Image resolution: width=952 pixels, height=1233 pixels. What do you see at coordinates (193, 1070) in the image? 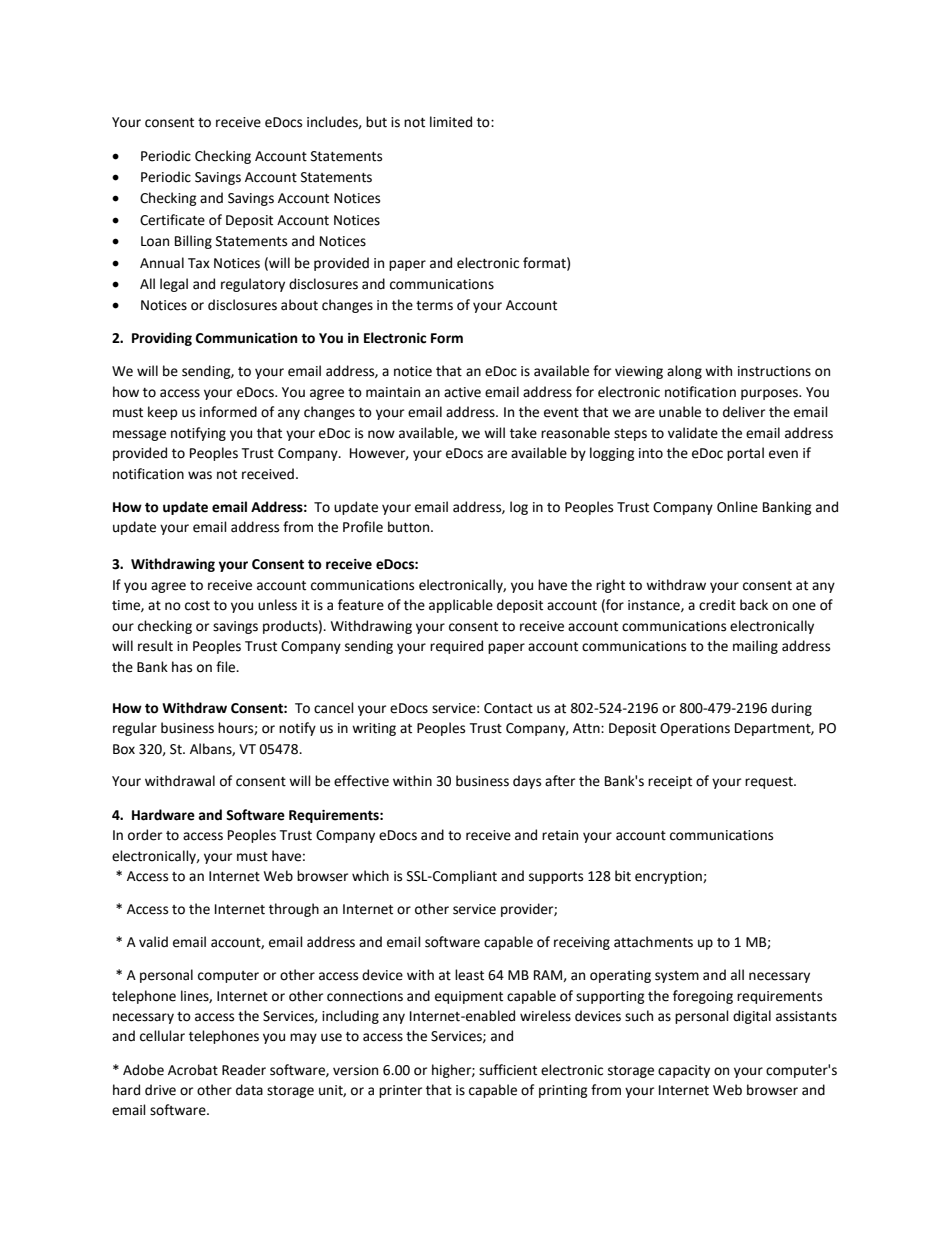
I see `Acrobat` at bounding box center [193, 1070].
